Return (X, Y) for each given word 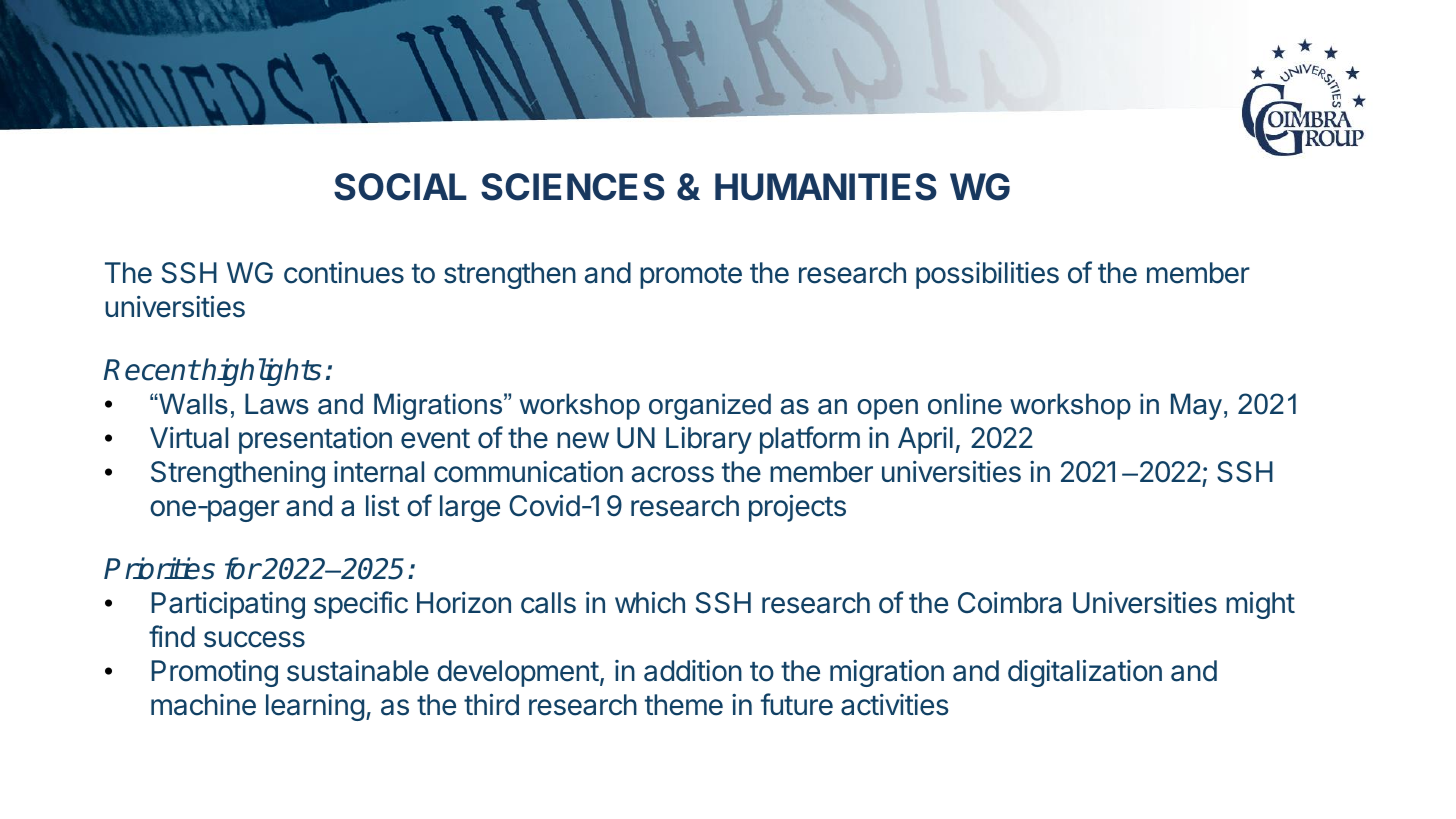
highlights (261, 372)
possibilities (987, 275)
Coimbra (1010, 602)
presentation (315, 440)
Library (709, 440)
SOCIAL (400, 187)
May (1196, 406)
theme (684, 705)
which (650, 602)
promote (691, 276)
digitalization (1085, 673)
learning (315, 707)
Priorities (159, 568)
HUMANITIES (826, 187)
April (925, 440)
